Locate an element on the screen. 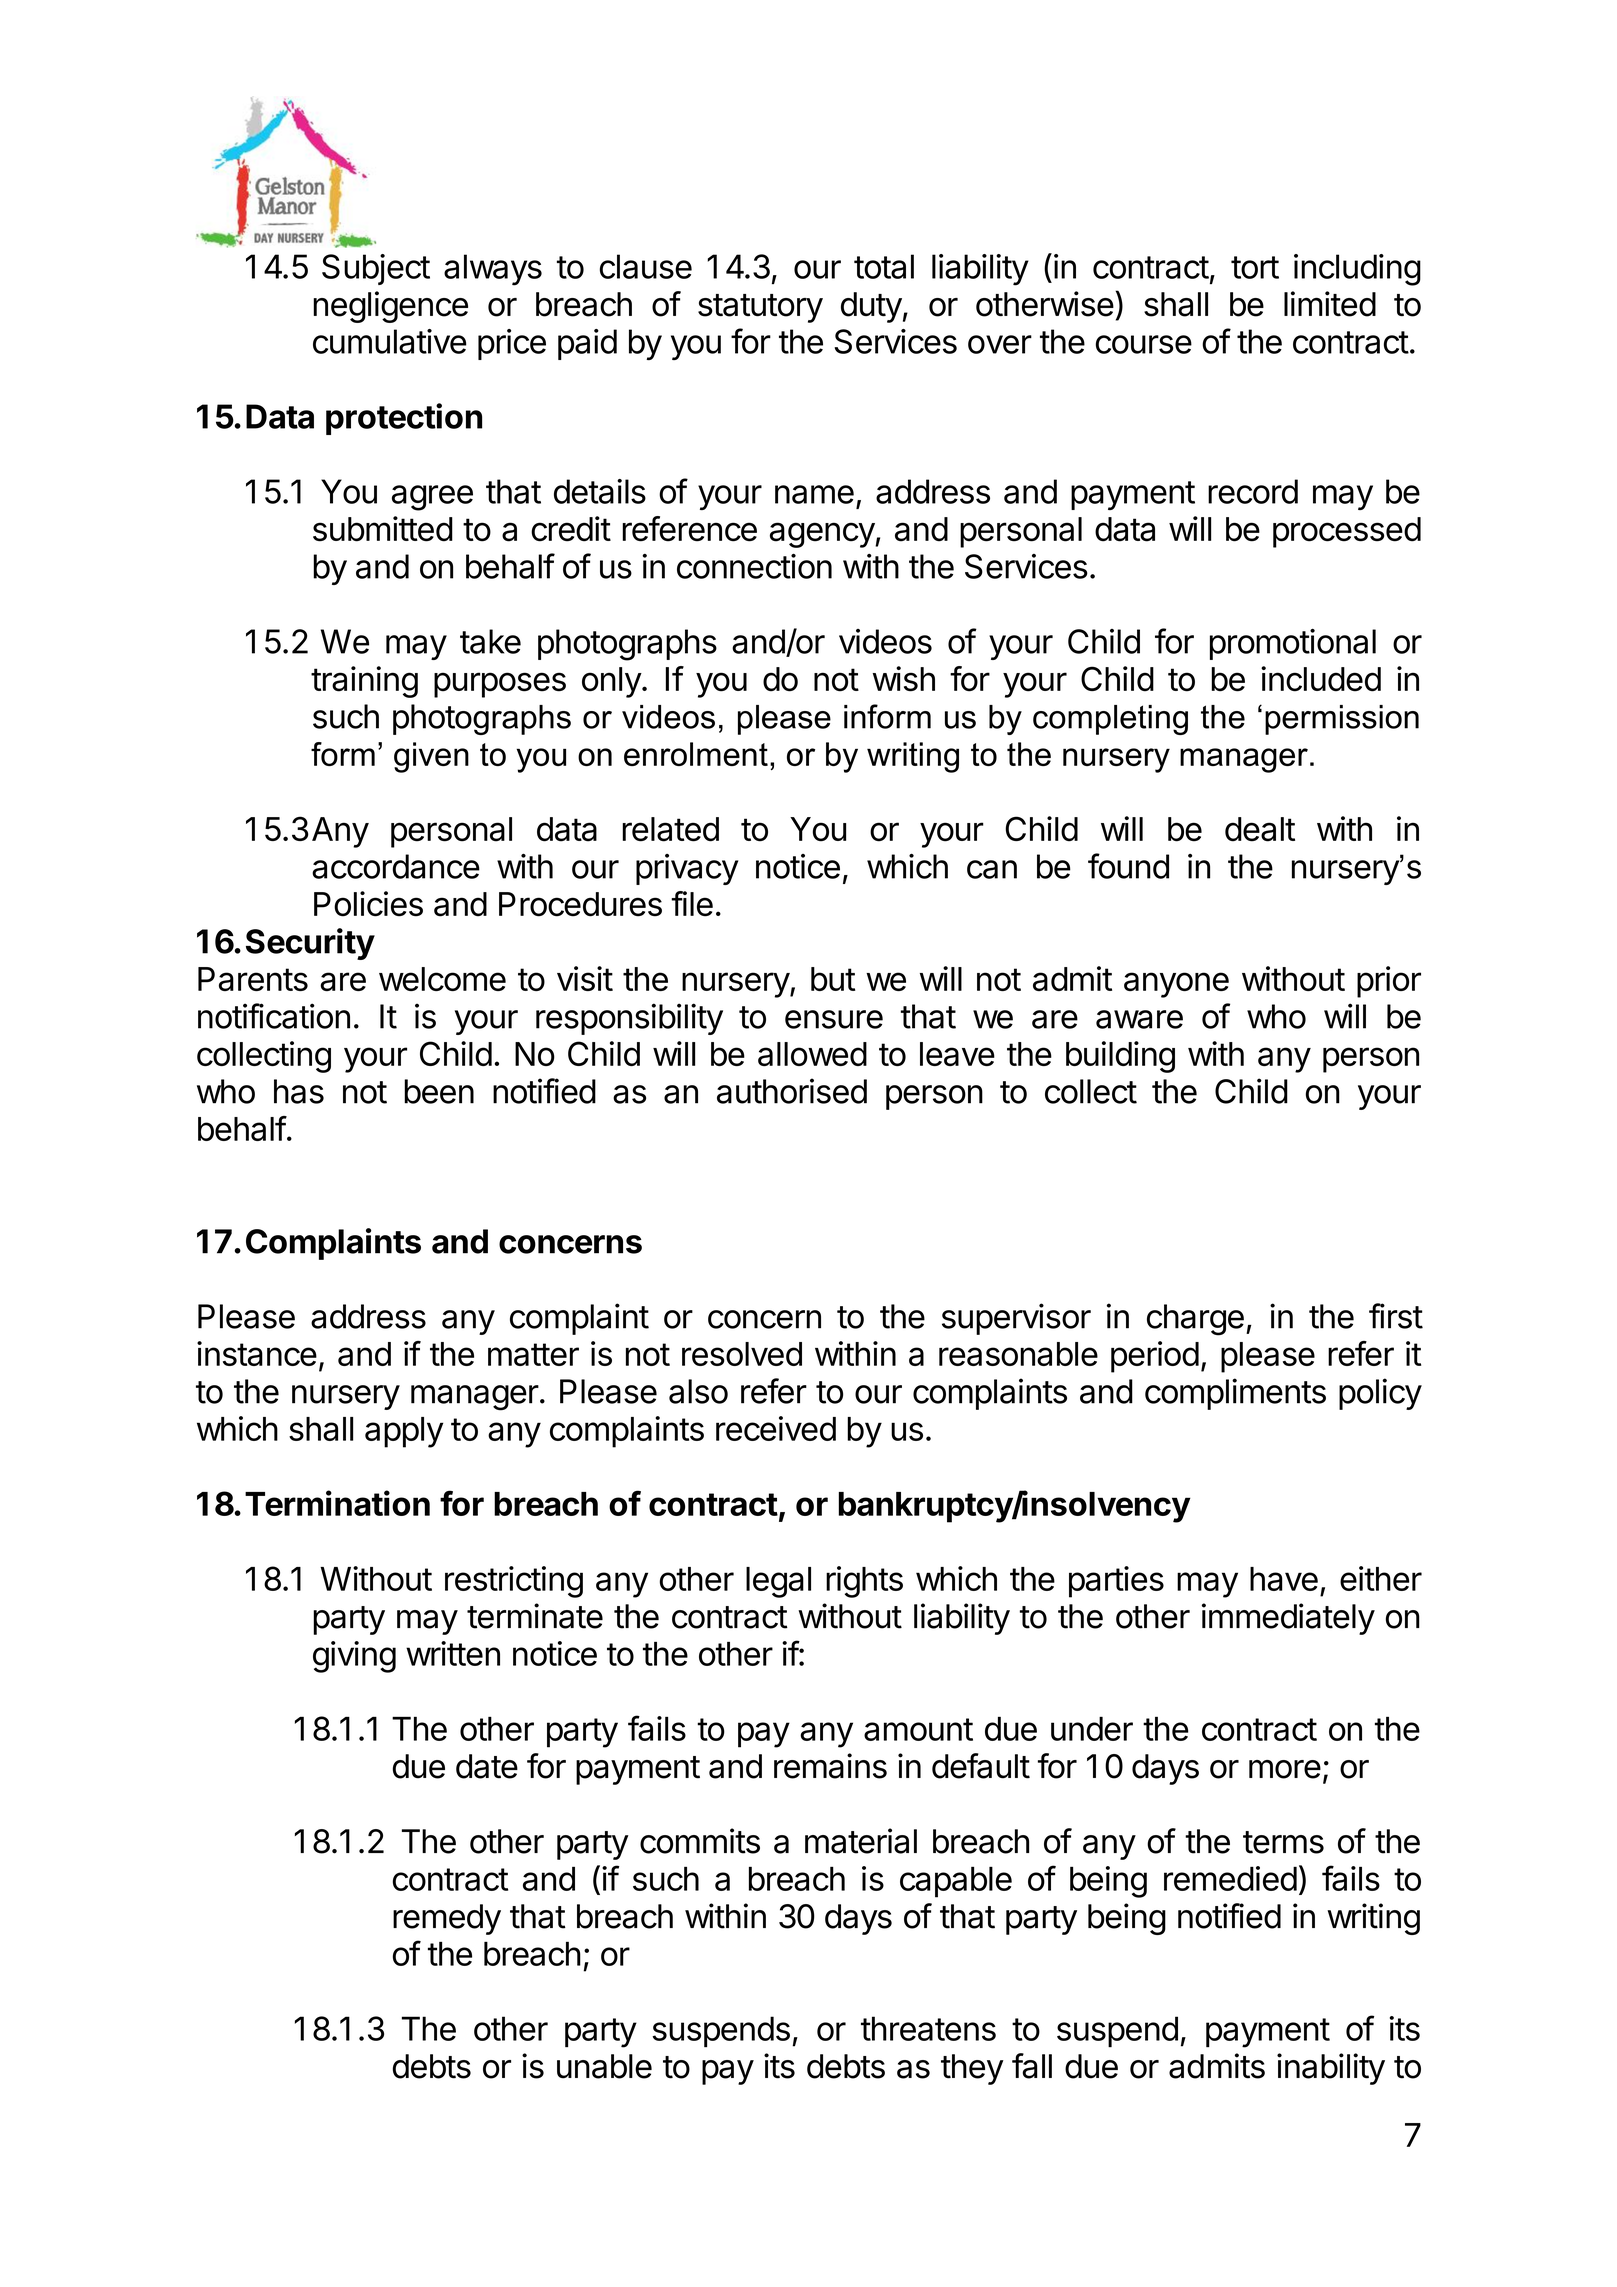  but is located at coordinates (833, 979).
